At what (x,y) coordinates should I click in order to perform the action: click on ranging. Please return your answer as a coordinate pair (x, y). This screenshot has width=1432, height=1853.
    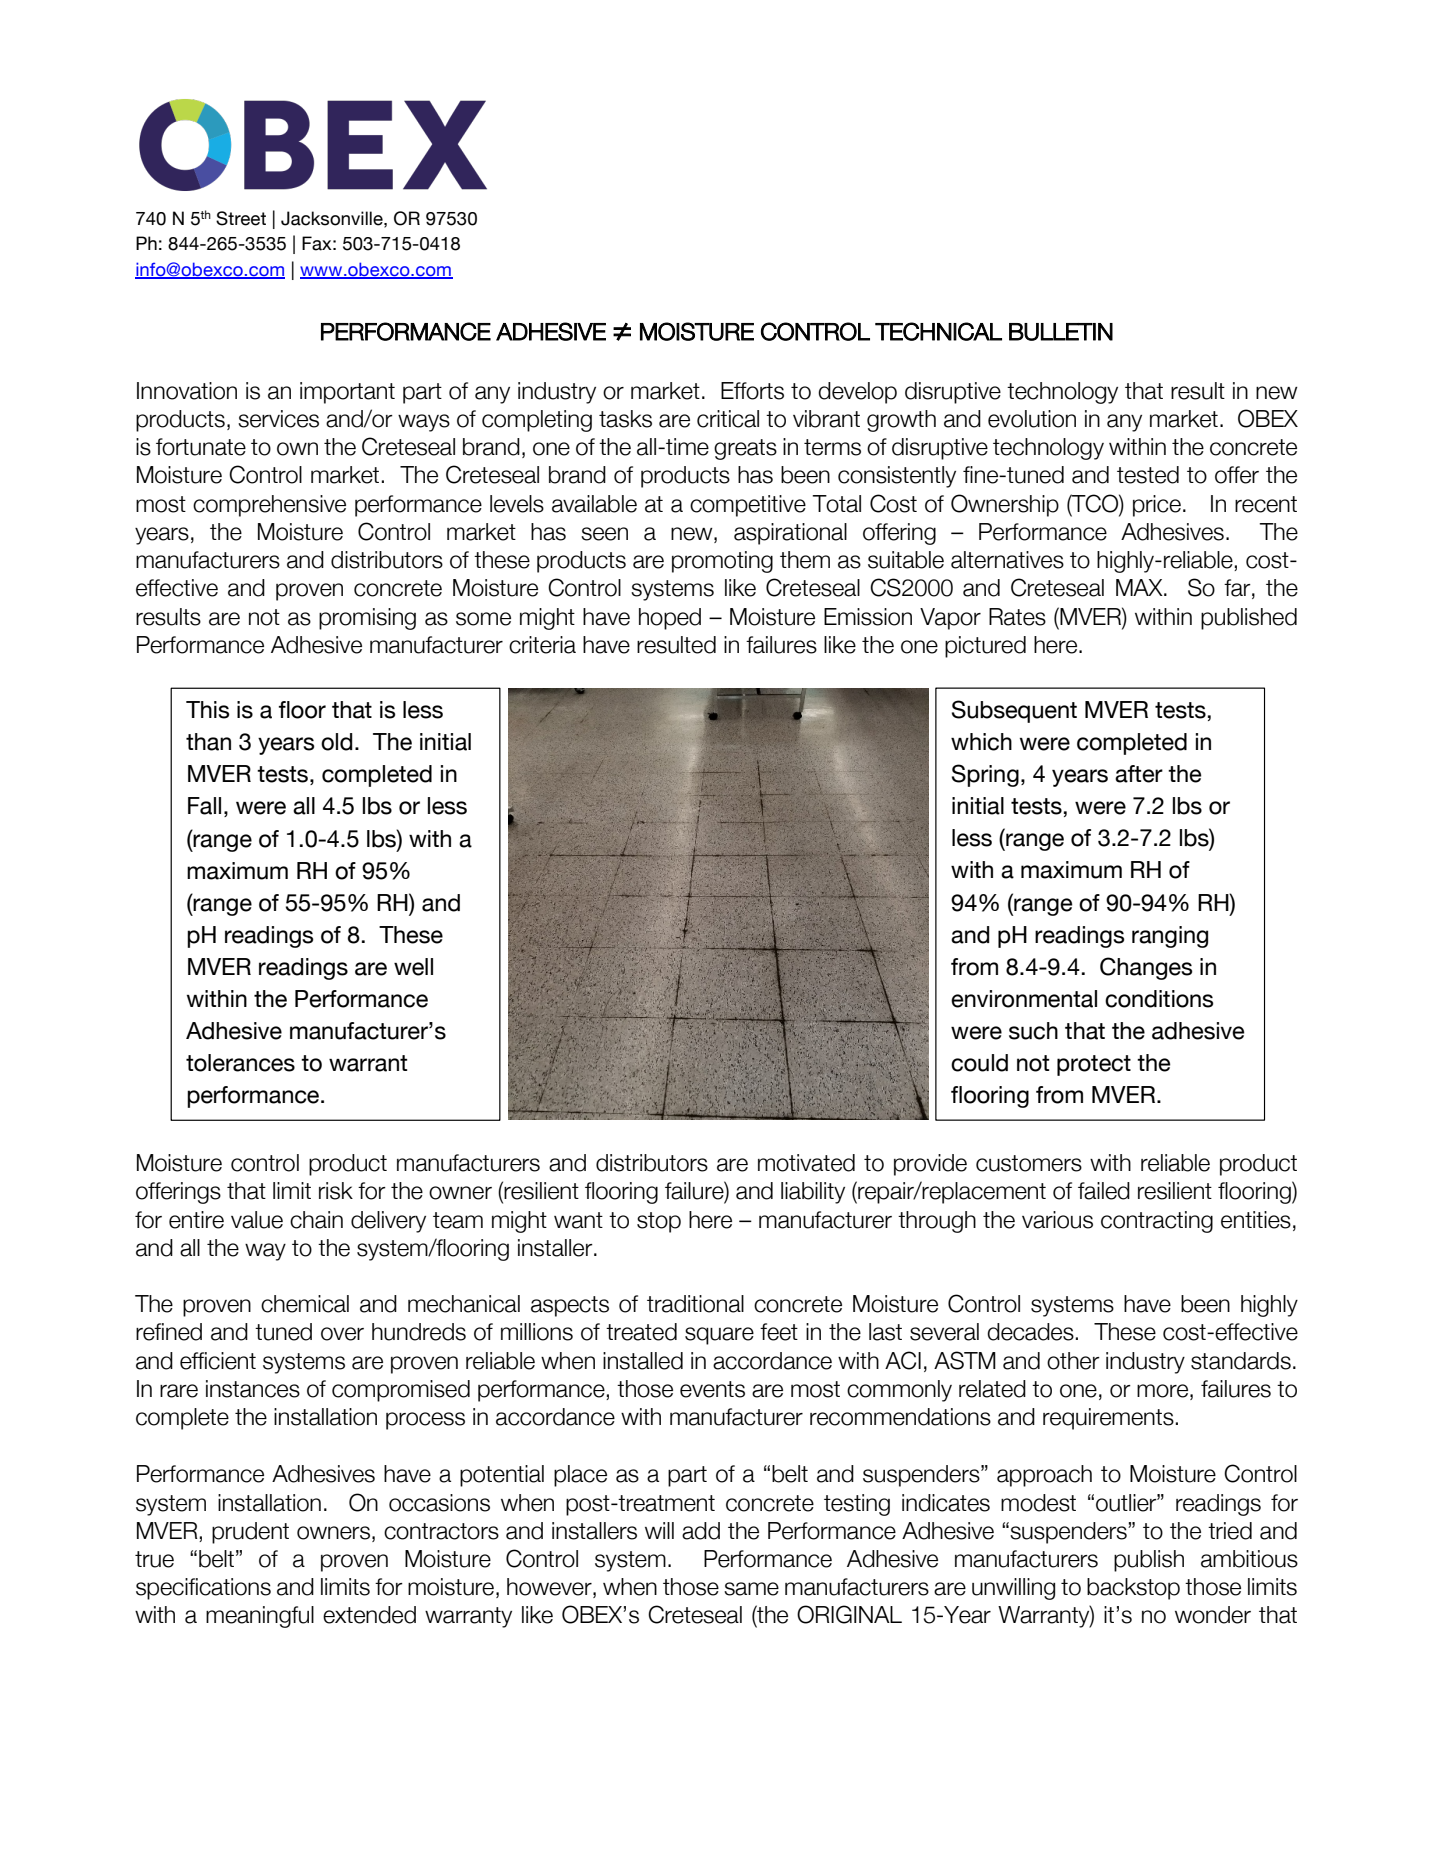
    Looking at the image, I should click on (1170, 937).
